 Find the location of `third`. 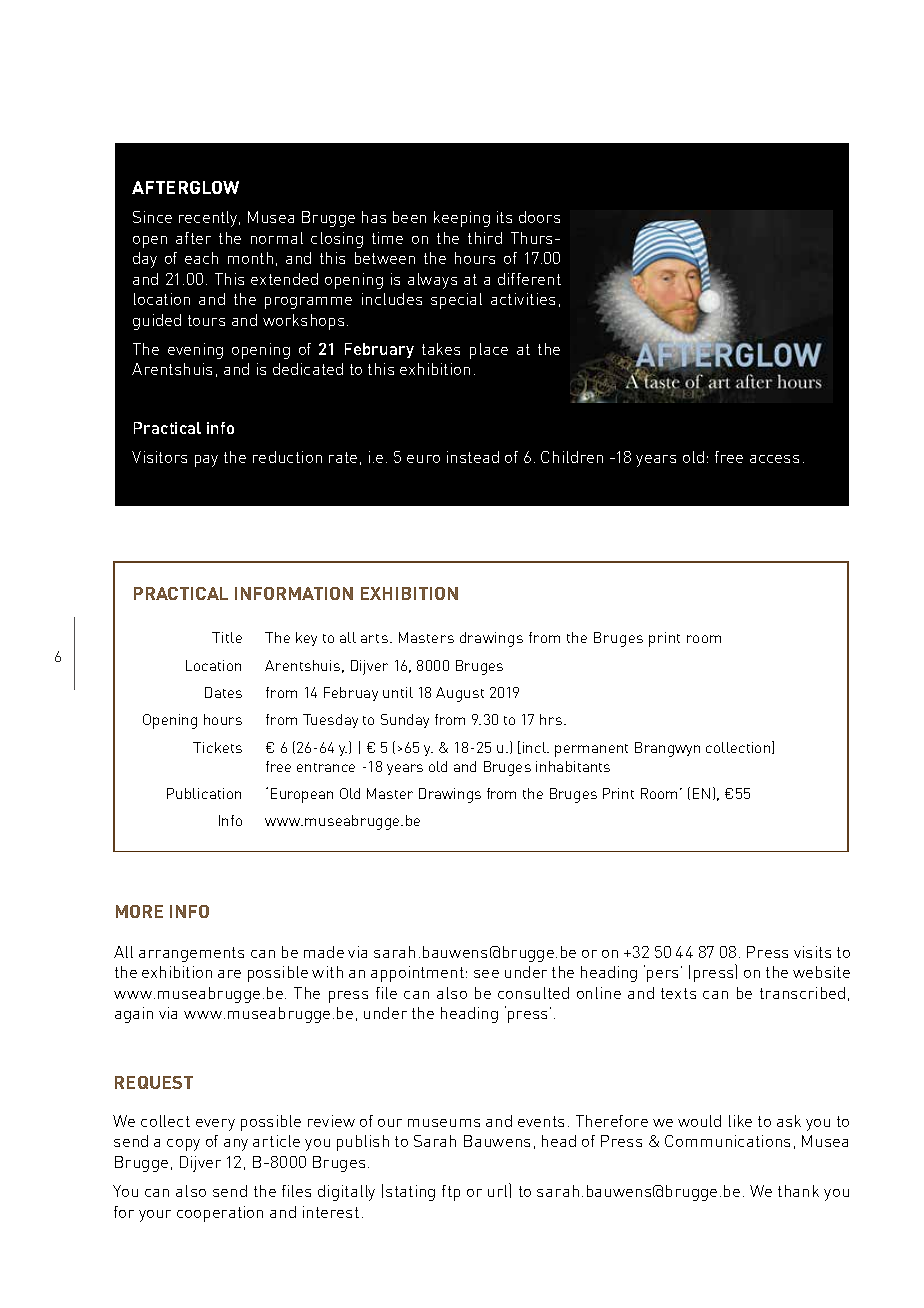

third is located at coordinates (485, 238).
